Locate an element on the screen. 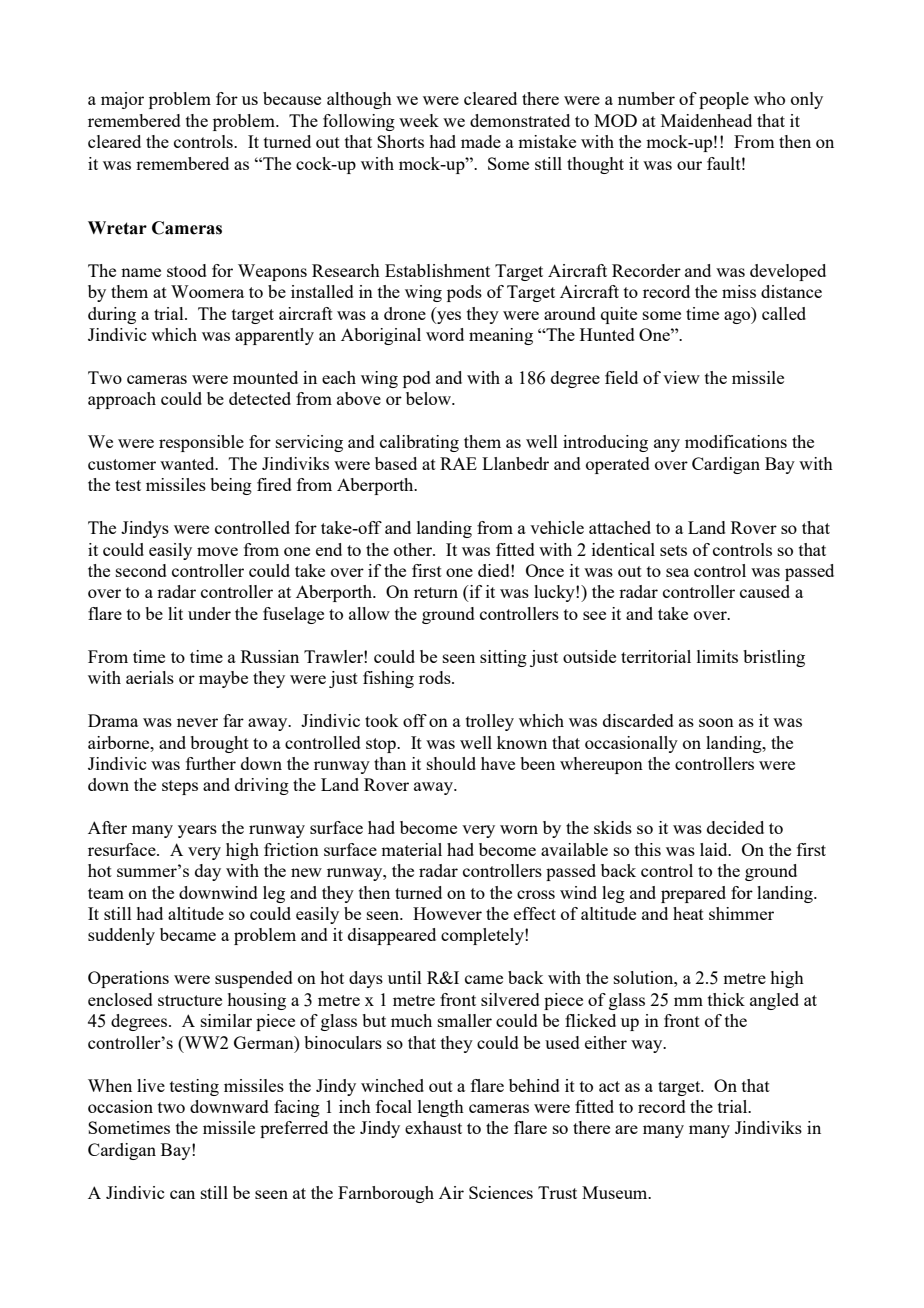  can is located at coordinates (182, 1194).
